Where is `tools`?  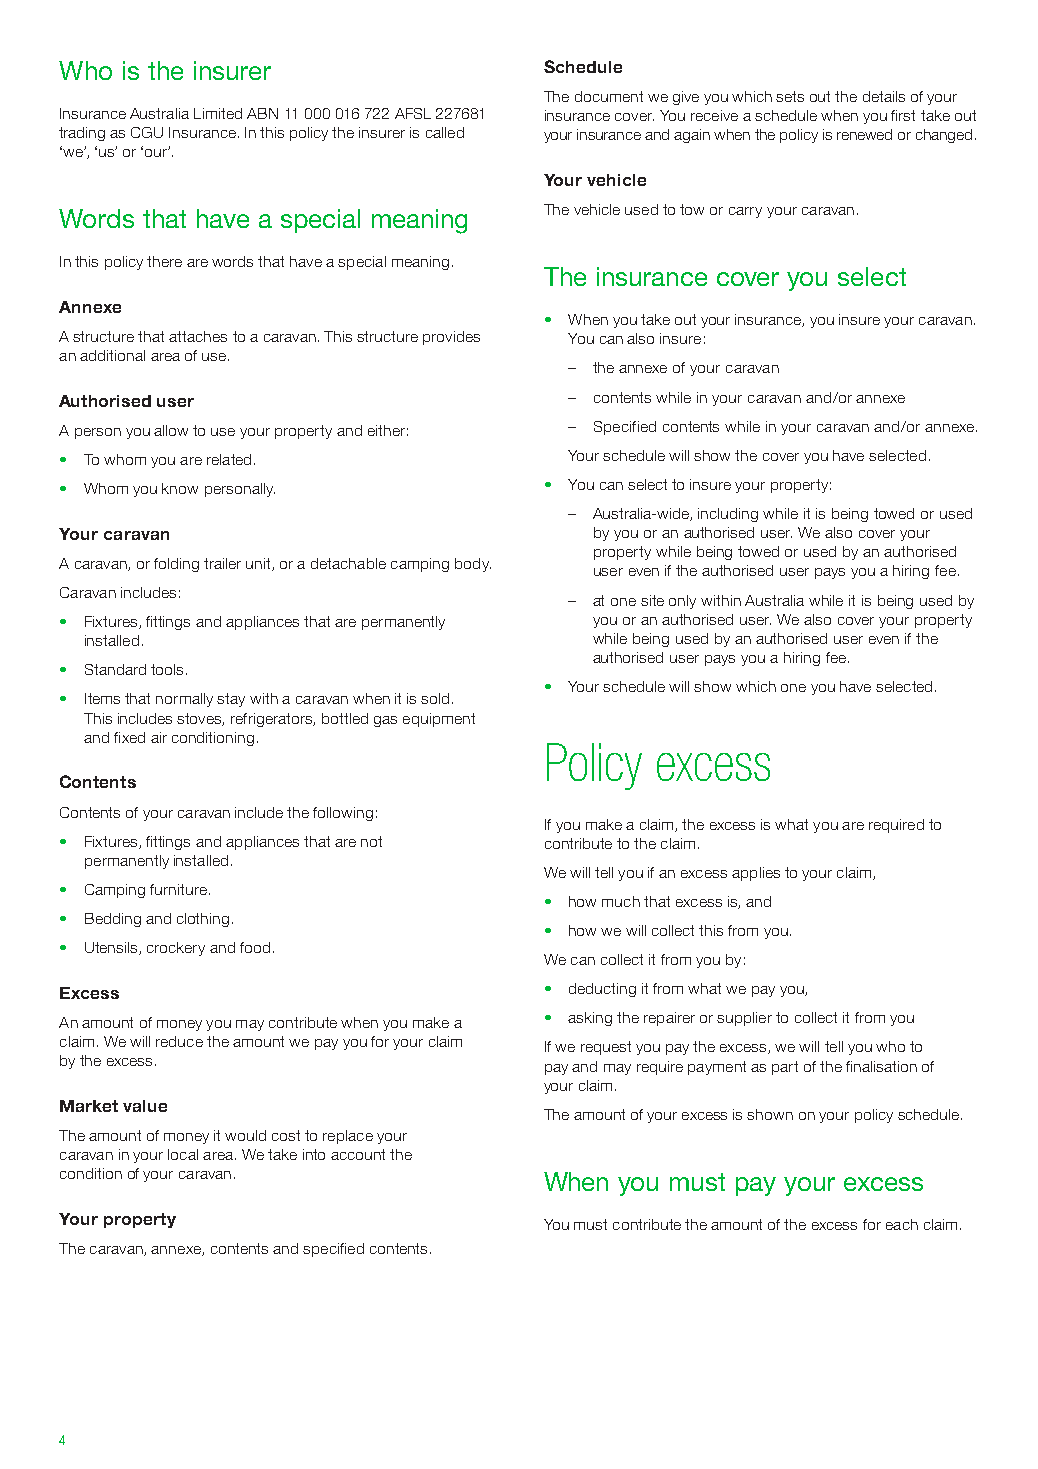
tools is located at coordinates (167, 669).
